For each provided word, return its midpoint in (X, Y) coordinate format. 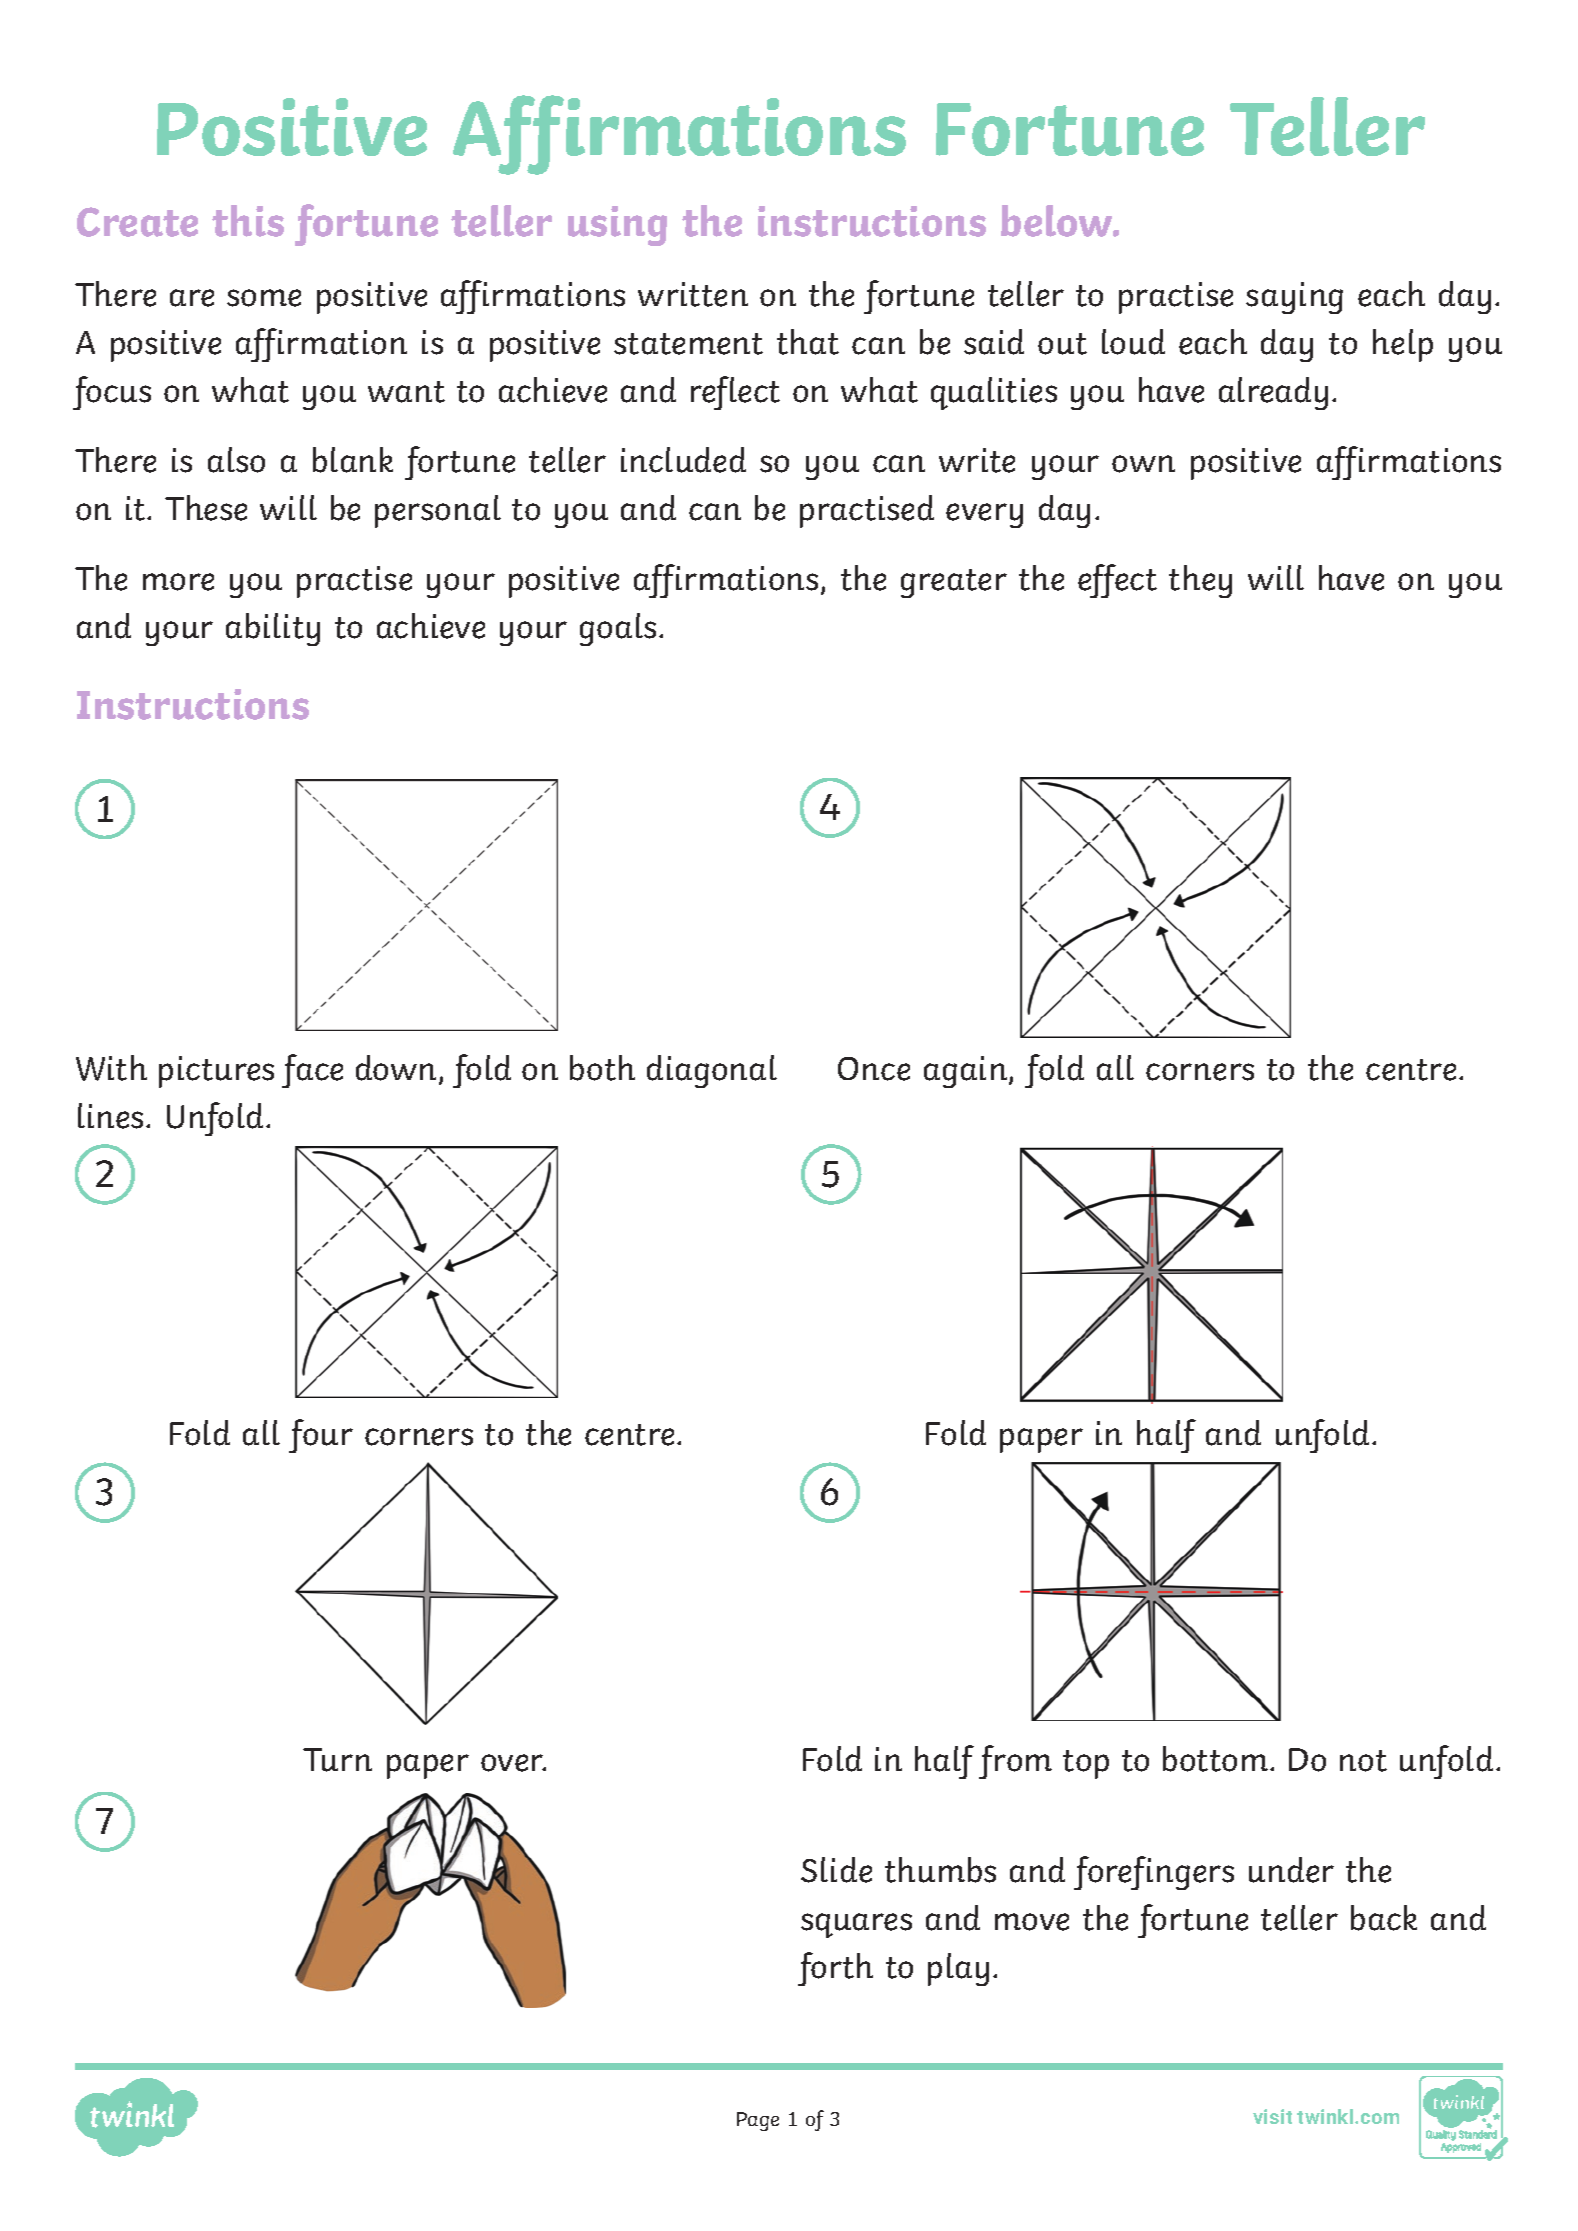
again (967, 1072)
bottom (1215, 1759)
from (1015, 1762)
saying (1294, 298)
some (264, 298)
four (321, 1436)
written (693, 294)
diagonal (712, 1071)
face (312, 1071)
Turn (337, 1760)
